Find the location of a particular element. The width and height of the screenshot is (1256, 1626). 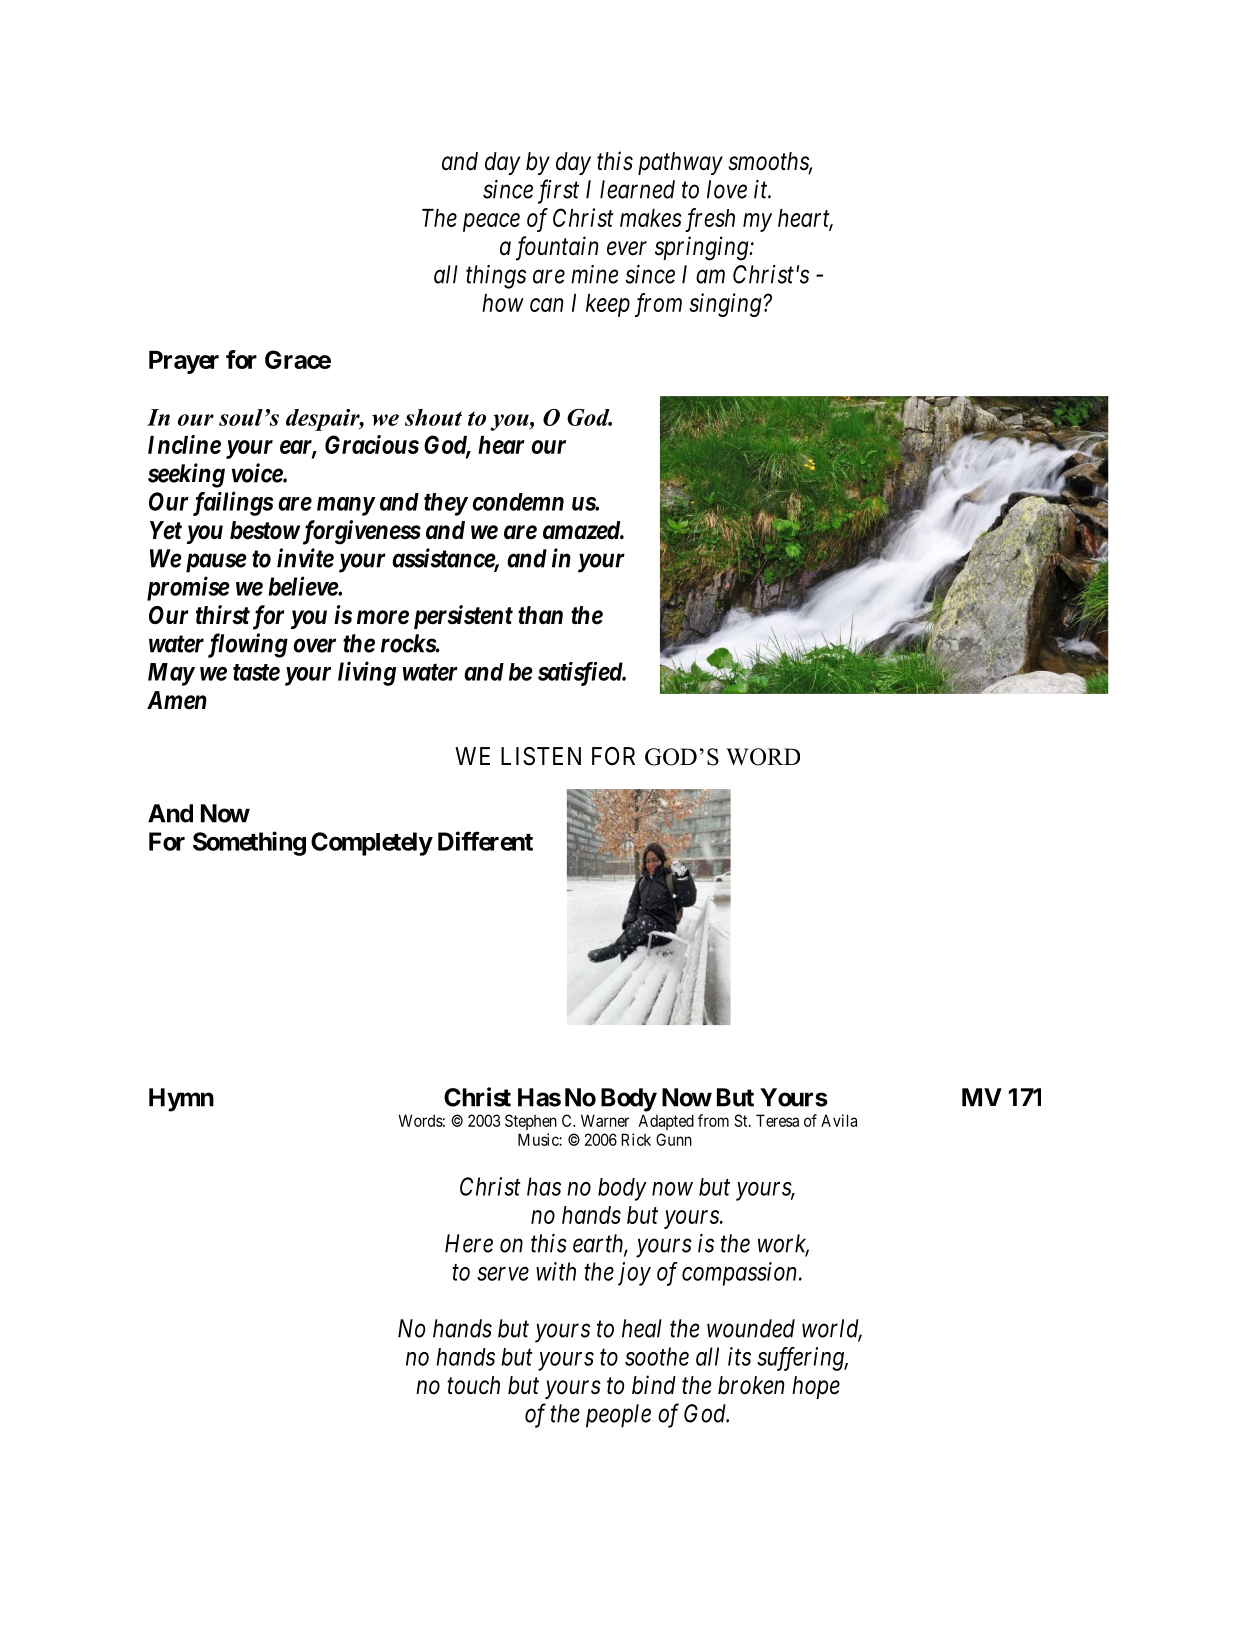

Amen is located at coordinates (177, 700).
